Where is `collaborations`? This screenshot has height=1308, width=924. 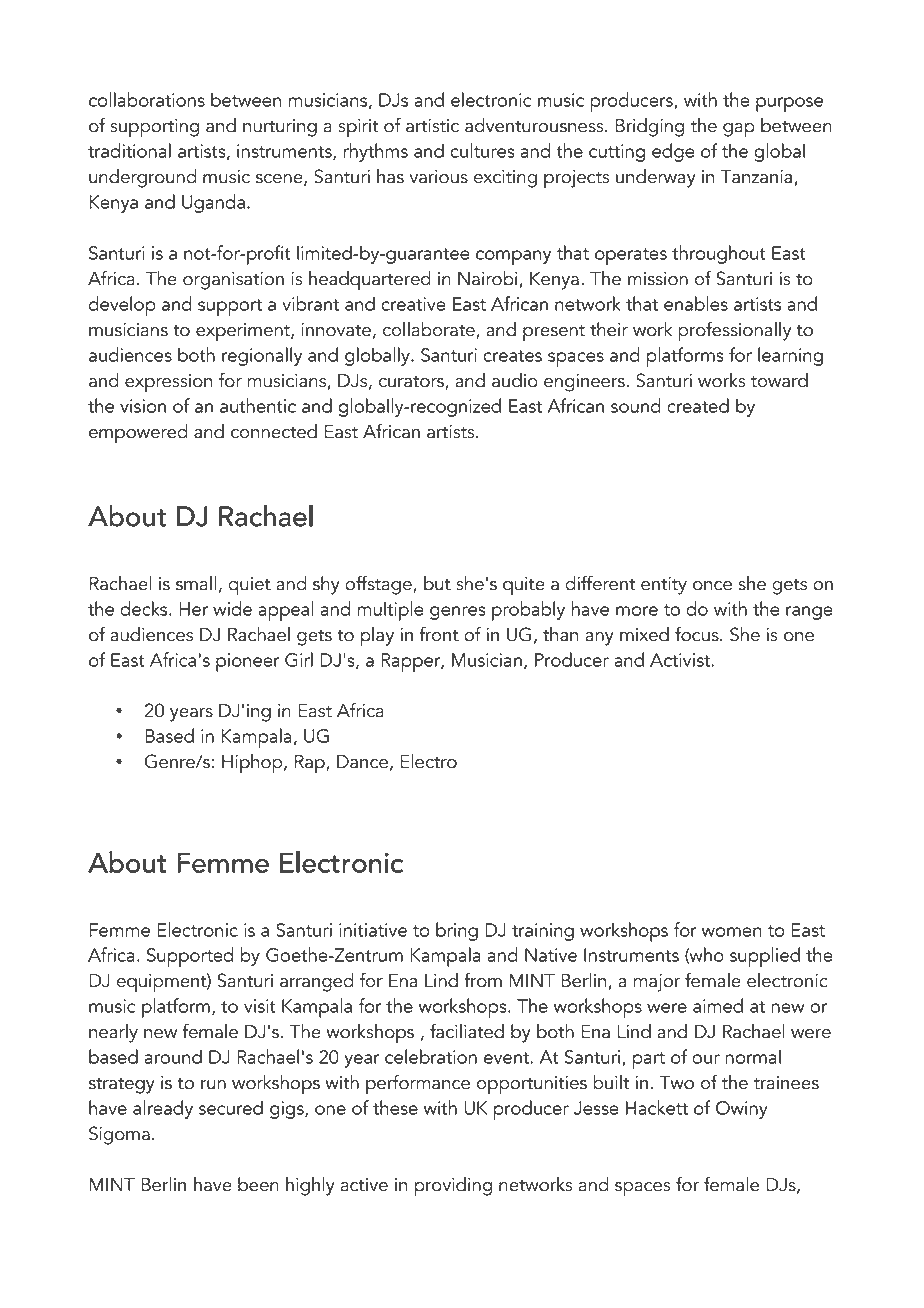 collaborations is located at coordinates (147, 99).
